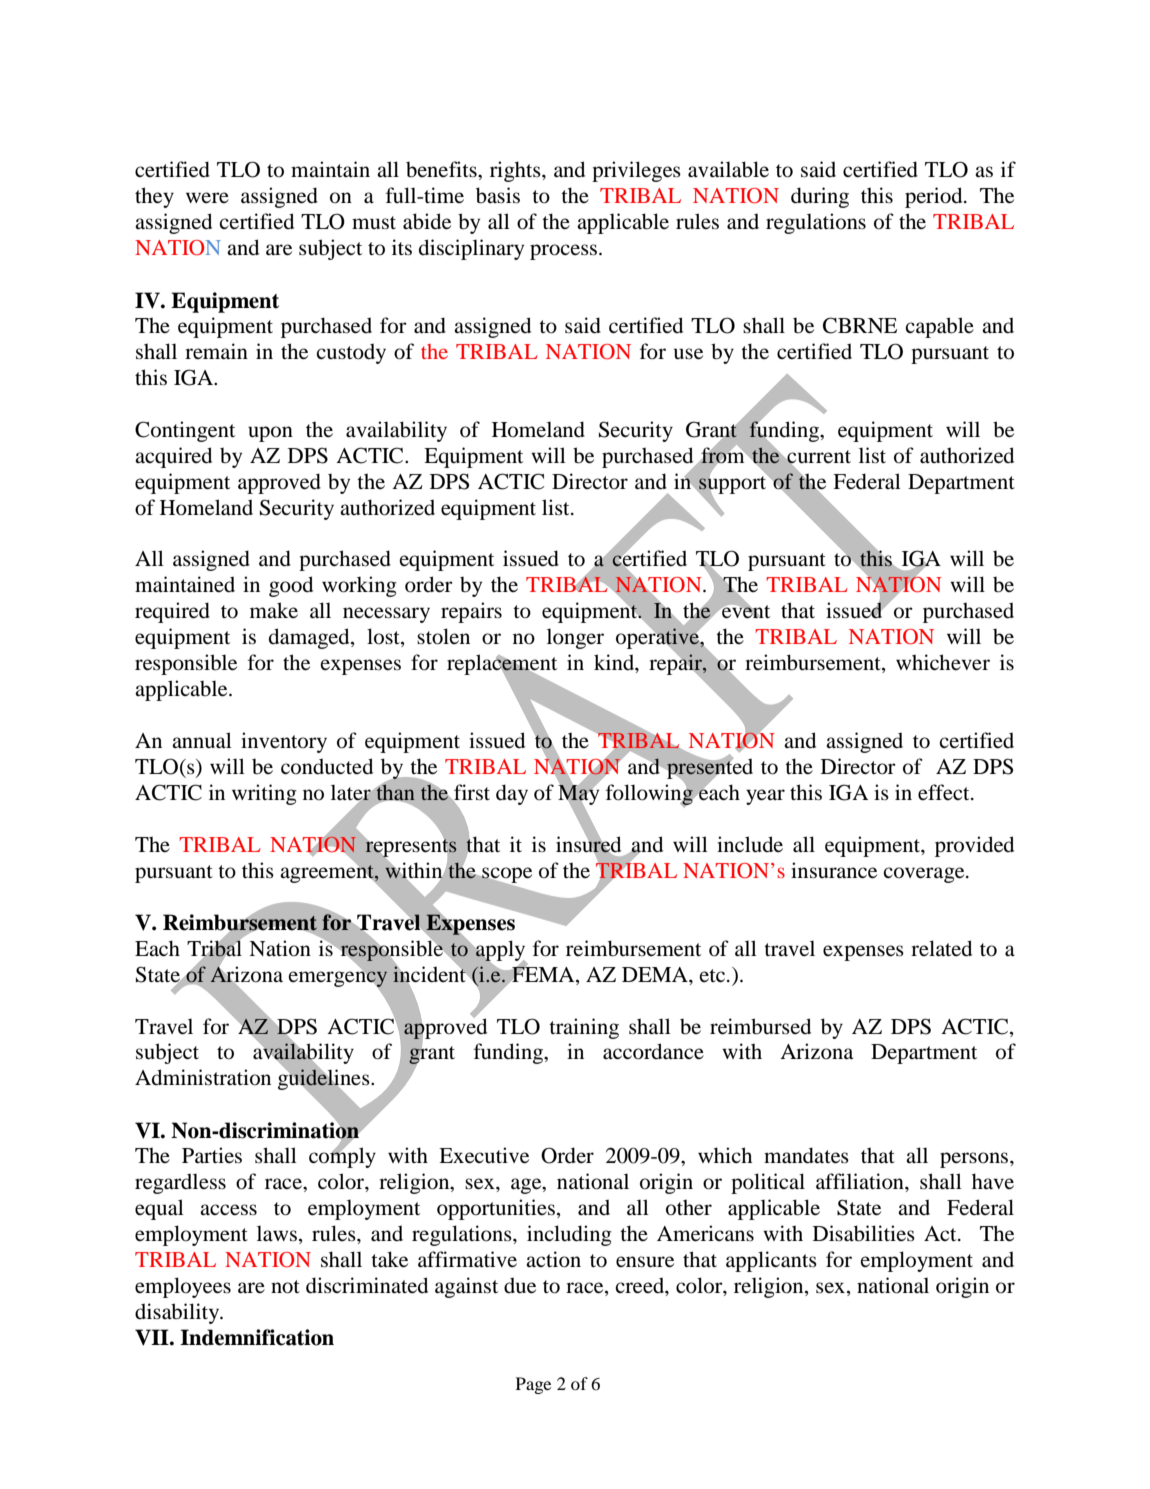 This screenshot has height=1489, width=1150. What do you see at coordinates (935, 197) in the screenshot?
I see `period` at bounding box center [935, 197].
